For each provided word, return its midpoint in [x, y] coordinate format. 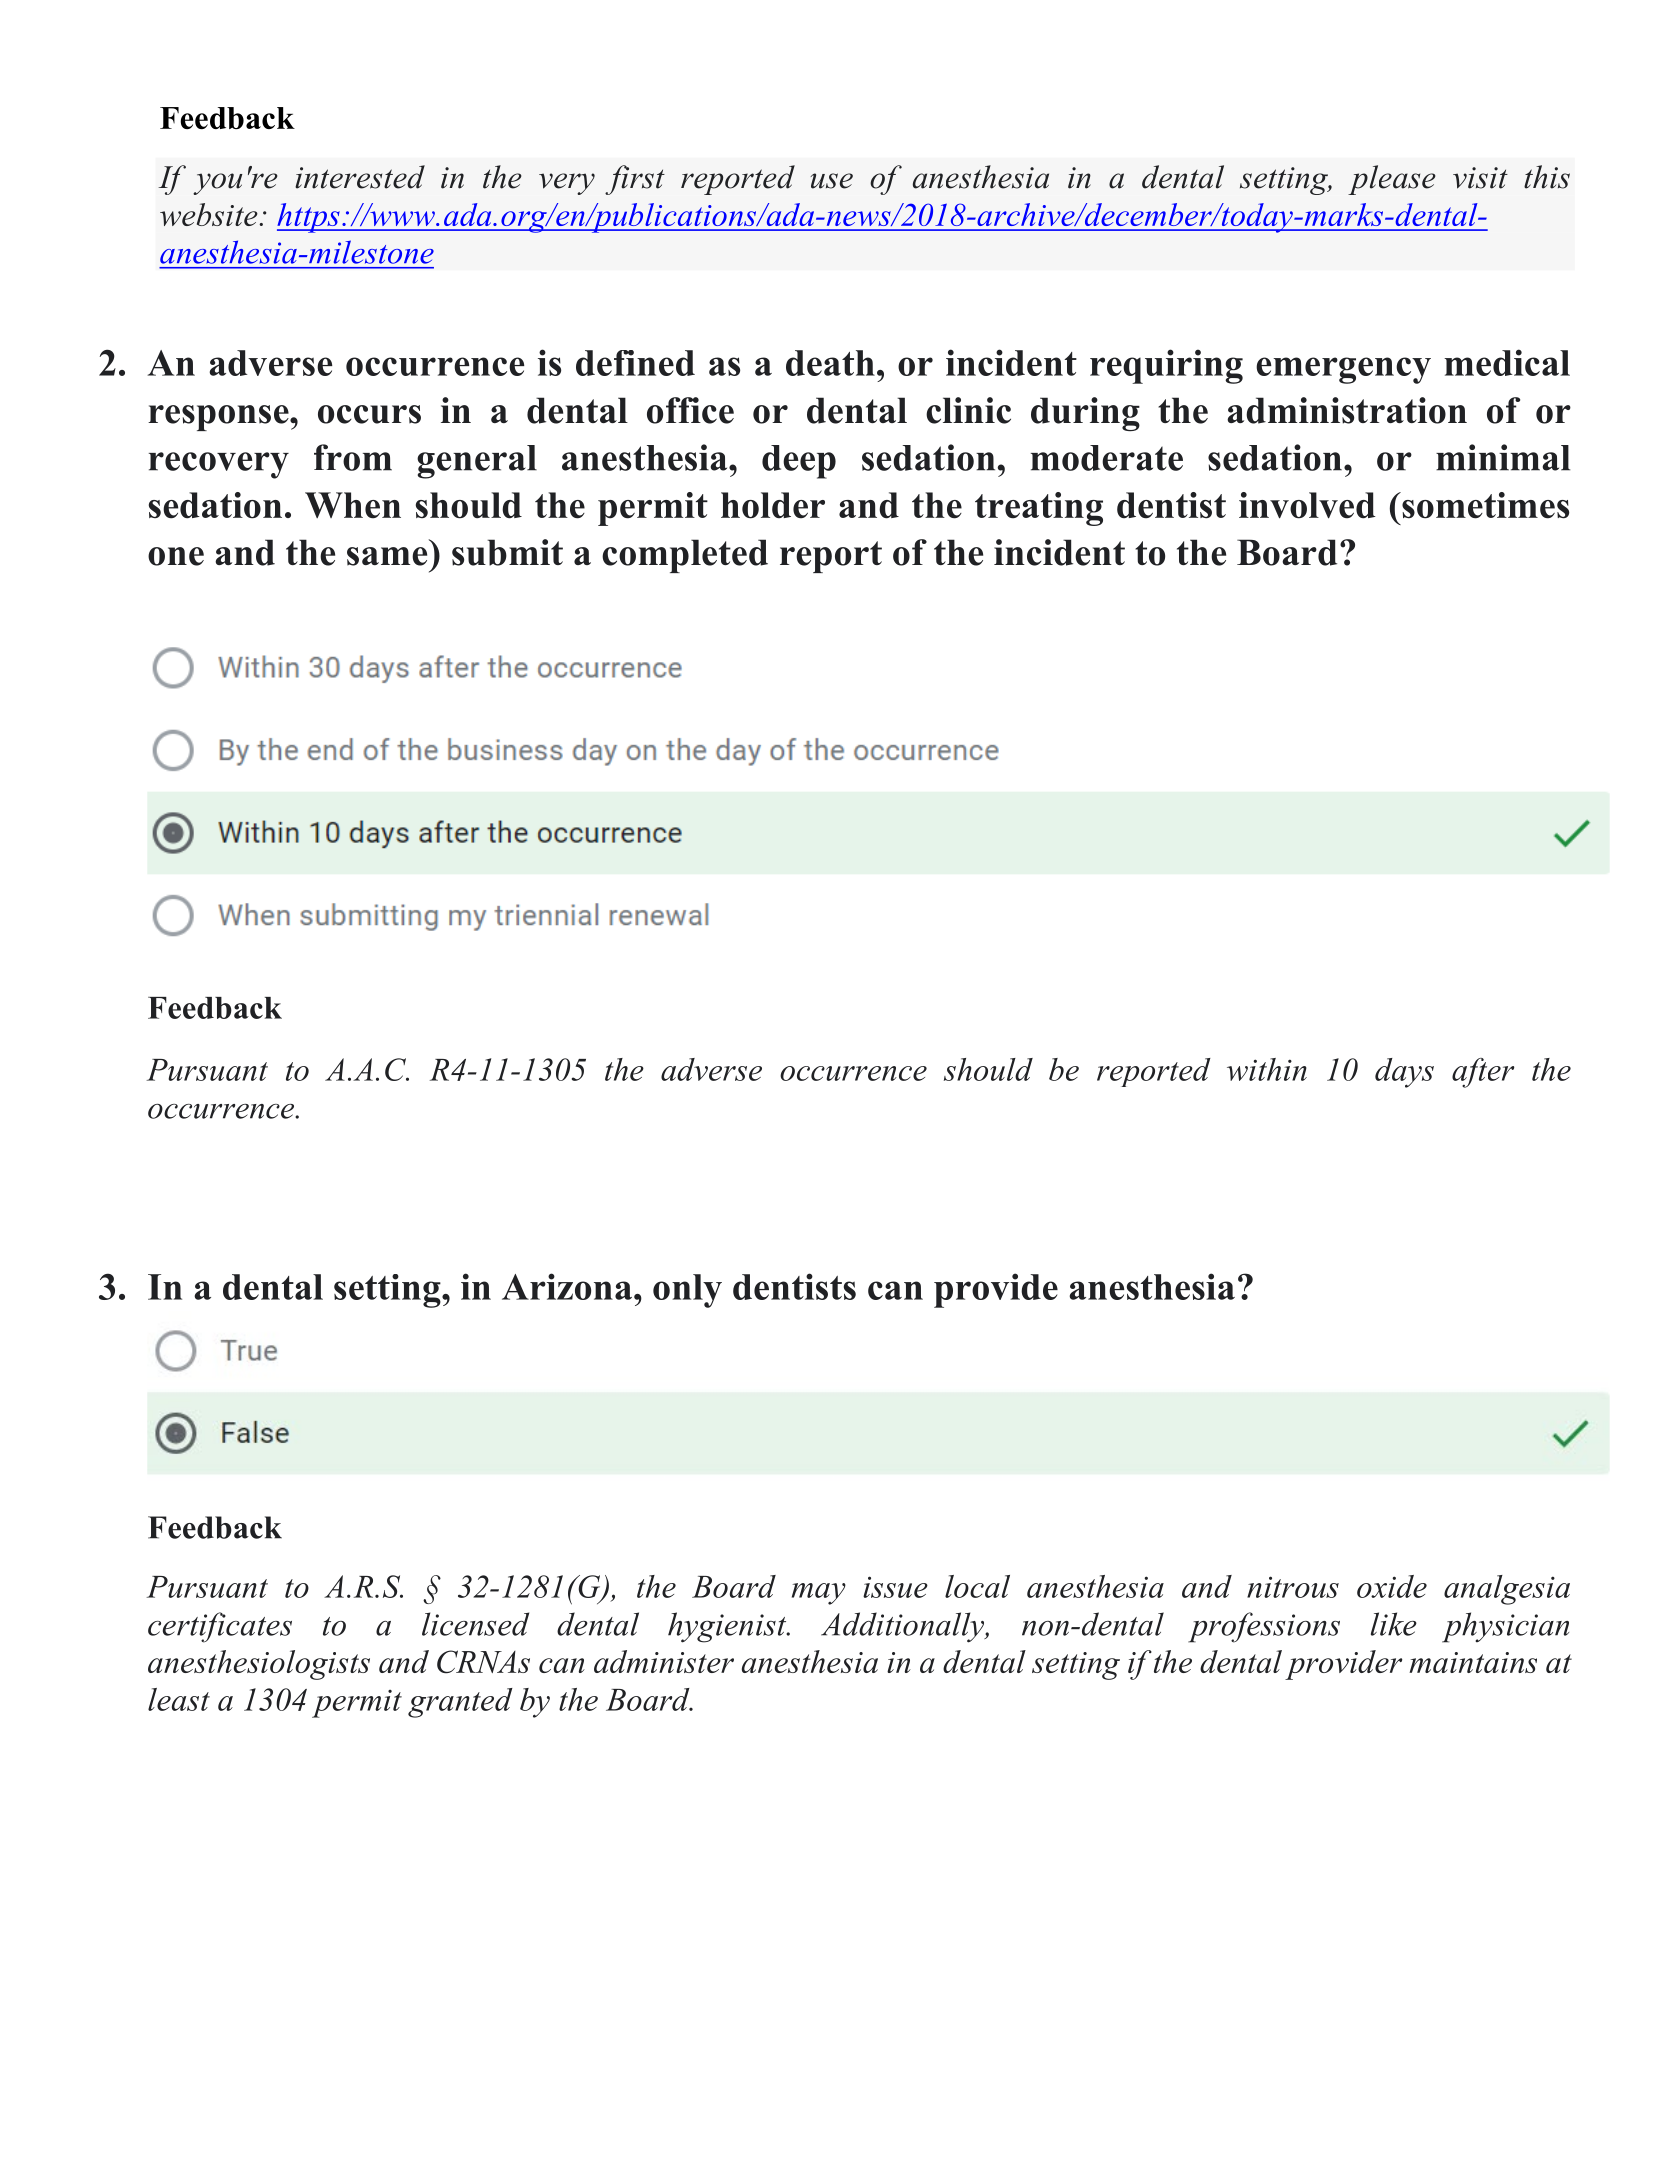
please [1392, 180]
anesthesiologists [259, 1665]
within [1267, 1069]
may [819, 1594]
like [1394, 1624]
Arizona [568, 1286]
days [1404, 1073]
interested [360, 177]
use [832, 181]
